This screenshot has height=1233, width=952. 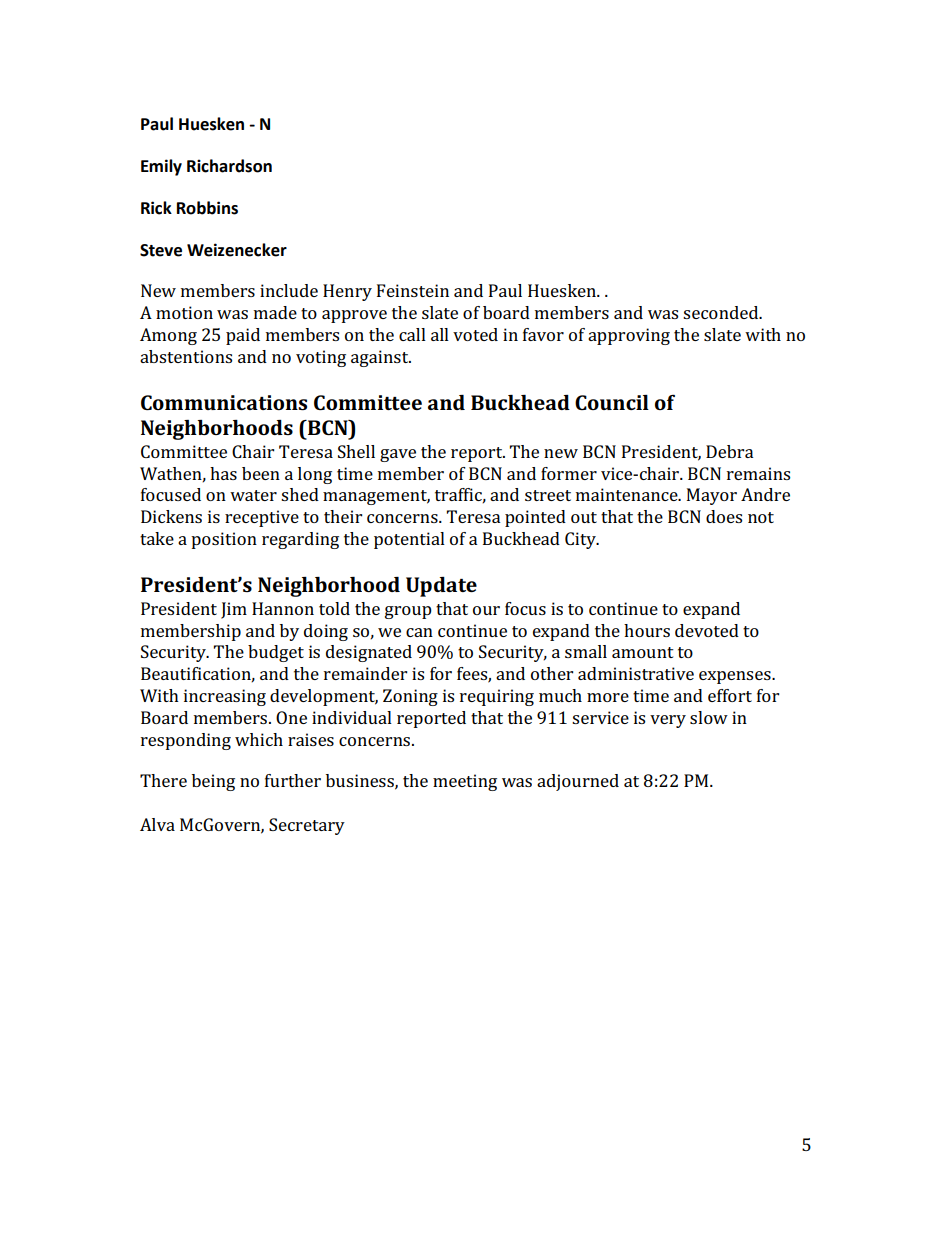 What do you see at coordinates (465, 782) in the screenshot?
I see `meeting` at bounding box center [465, 782].
